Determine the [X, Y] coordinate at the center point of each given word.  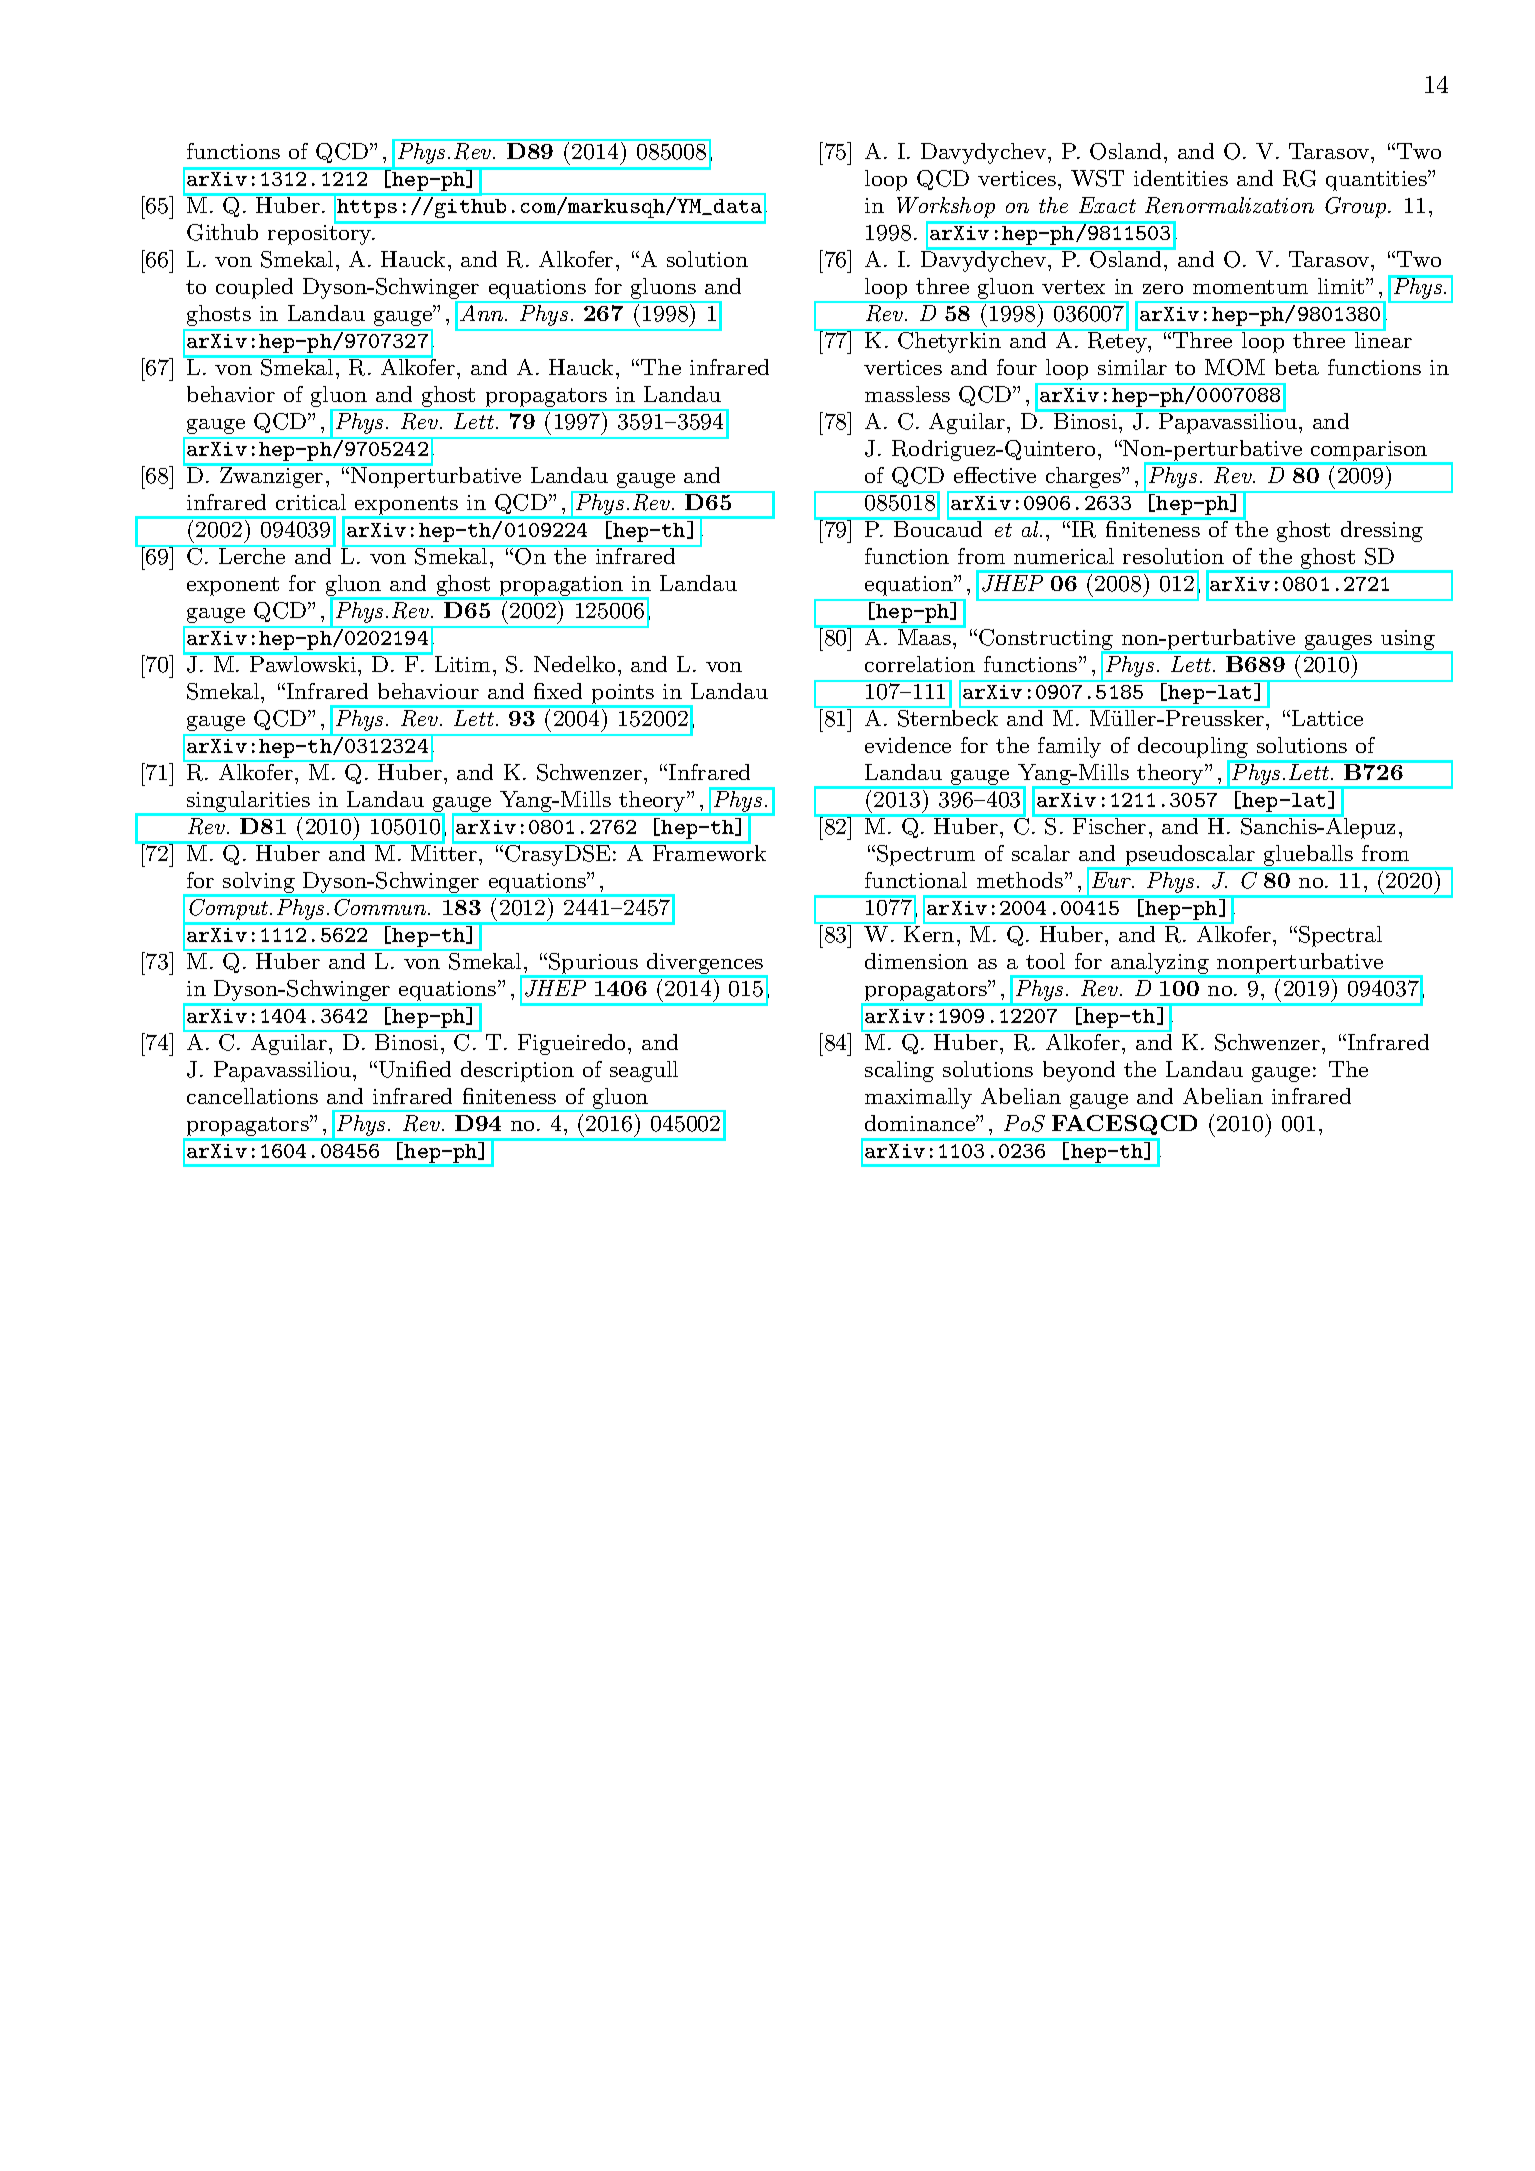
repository [321, 234]
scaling [899, 1071]
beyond [1079, 1071]
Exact [1107, 205]
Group [1355, 207]
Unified [413, 1069]
